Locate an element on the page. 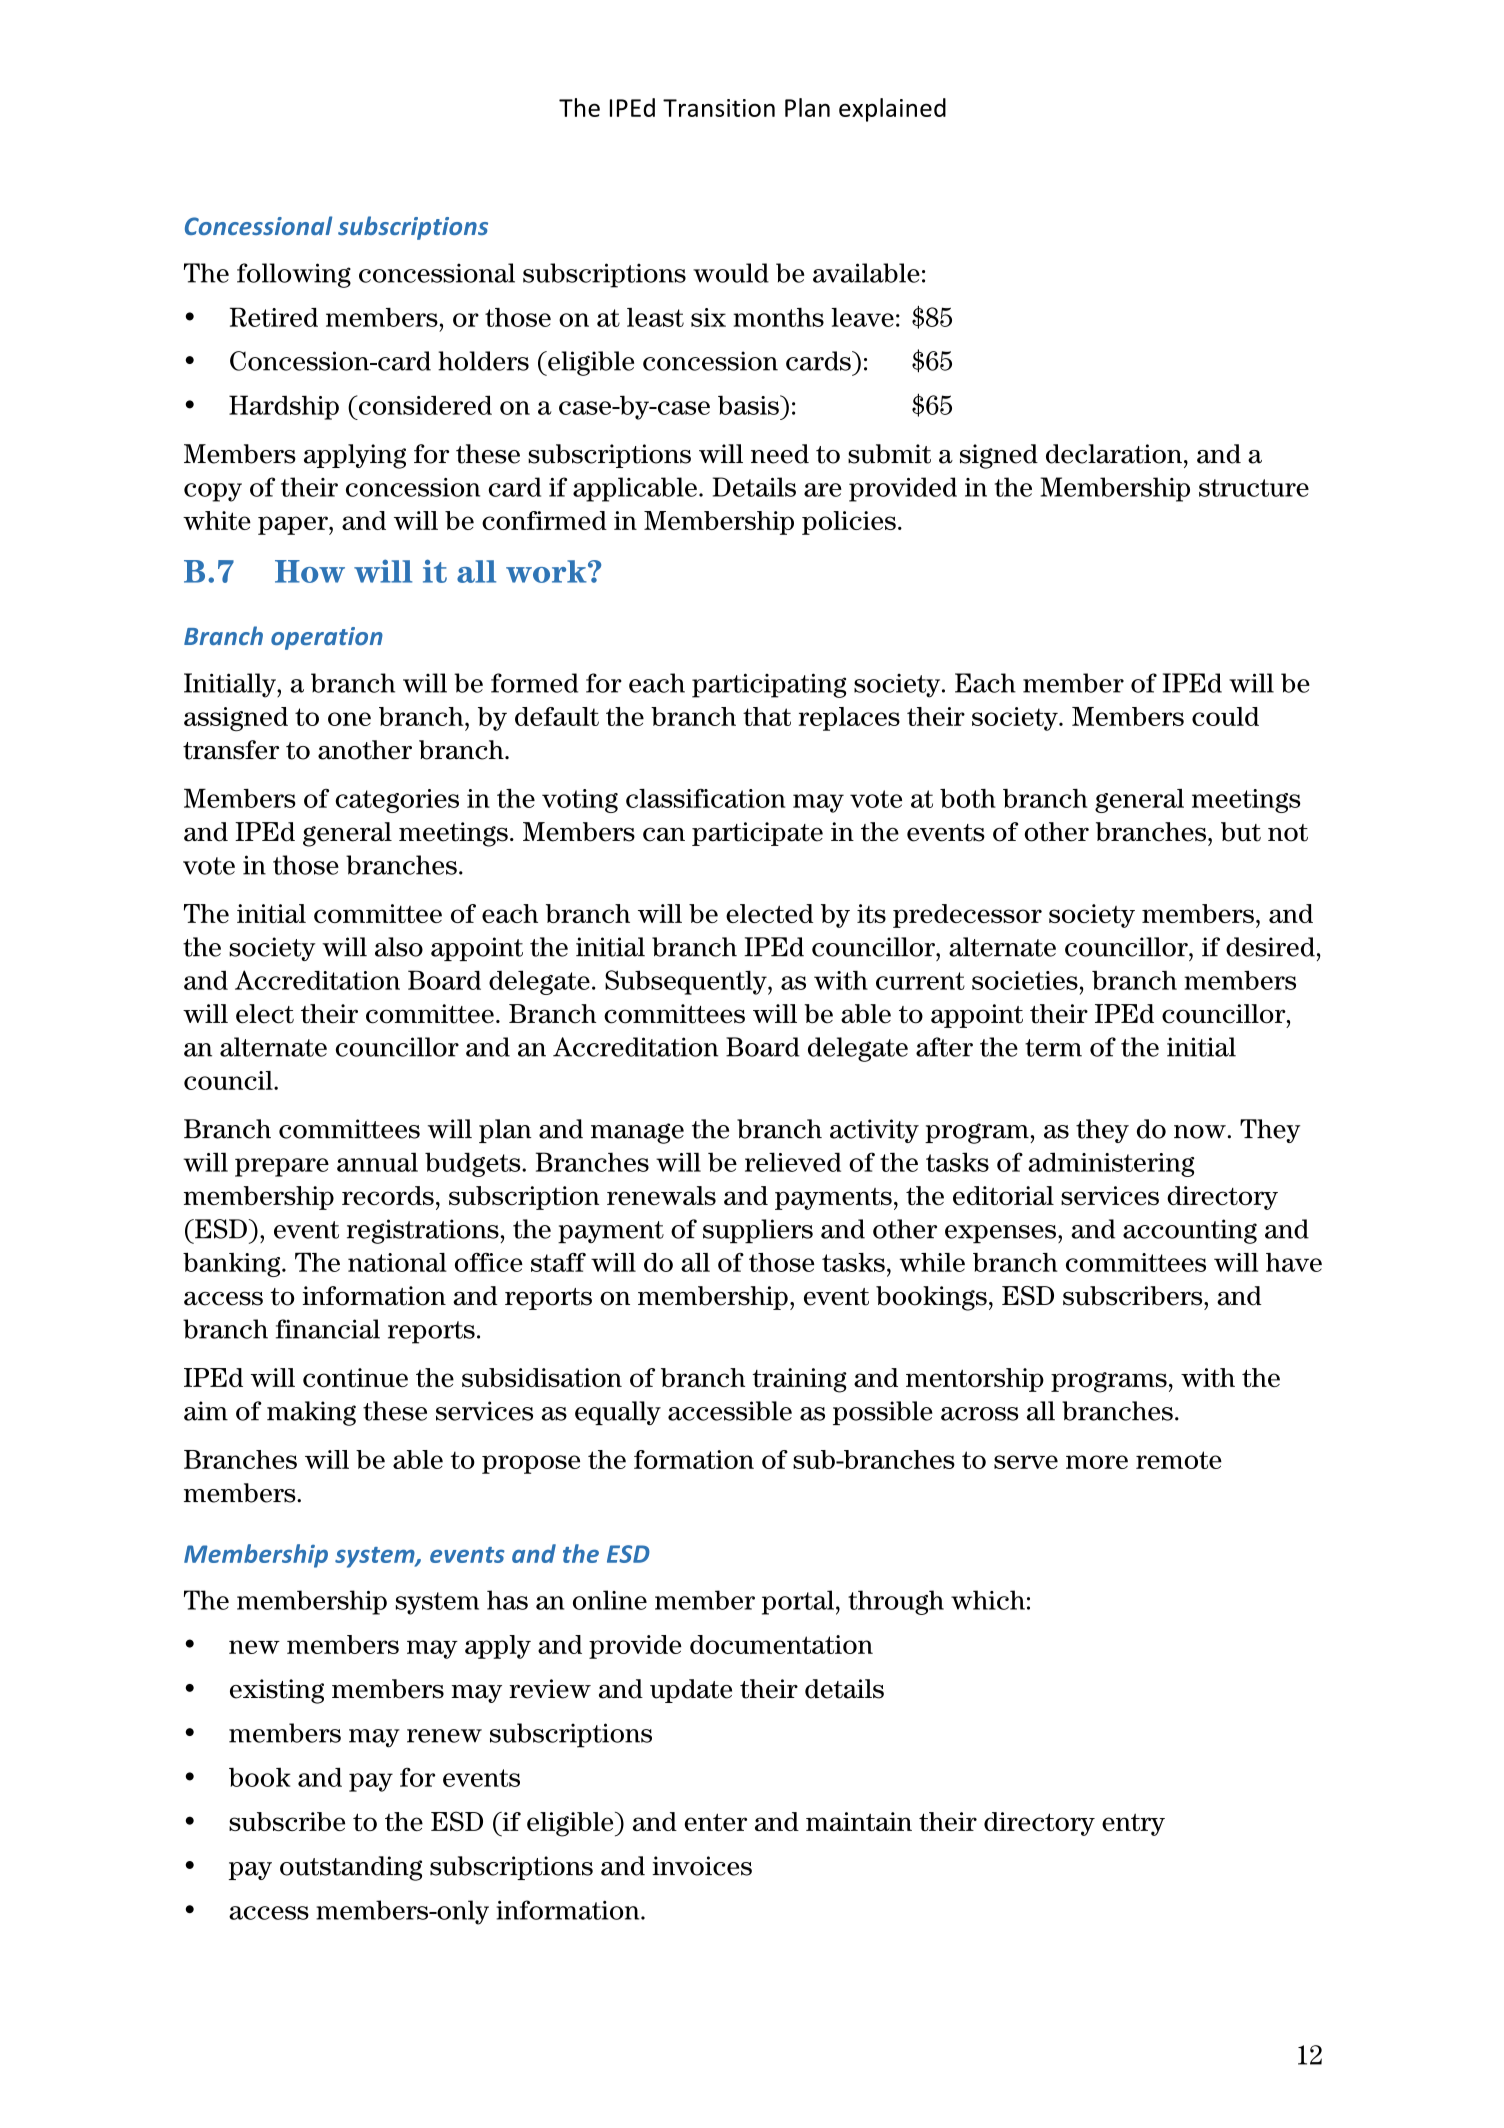  explained is located at coordinates (892, 110).
